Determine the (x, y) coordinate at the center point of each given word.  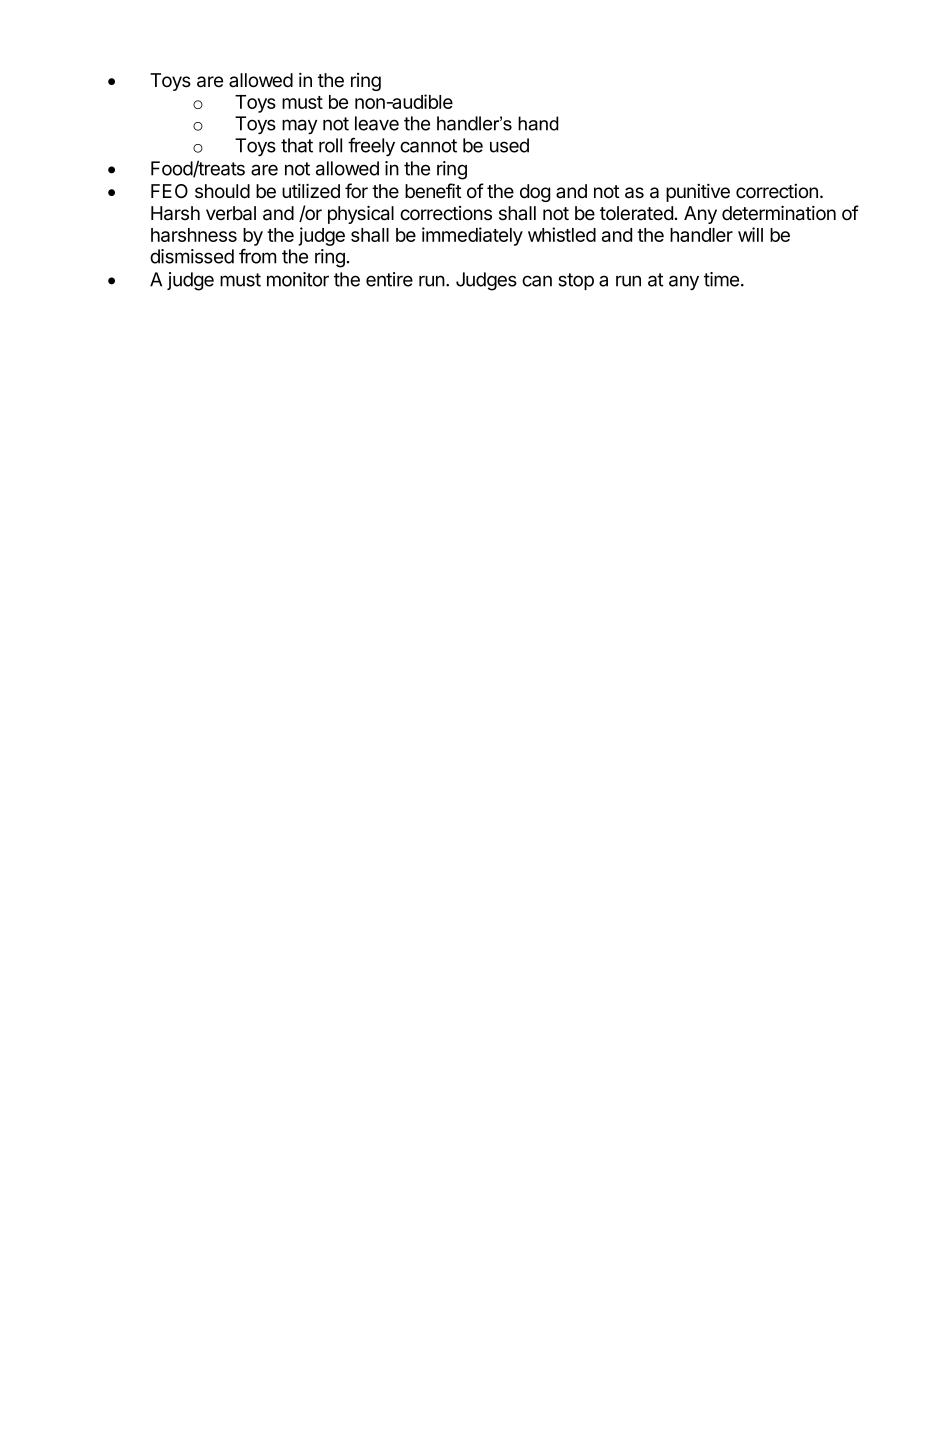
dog (535, 193)
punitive (698, 192)
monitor (298, 279)
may (299, 126)
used (509, 145)
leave (377, 123)
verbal (231, 213)
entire (389, 279)
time (721, 279)
